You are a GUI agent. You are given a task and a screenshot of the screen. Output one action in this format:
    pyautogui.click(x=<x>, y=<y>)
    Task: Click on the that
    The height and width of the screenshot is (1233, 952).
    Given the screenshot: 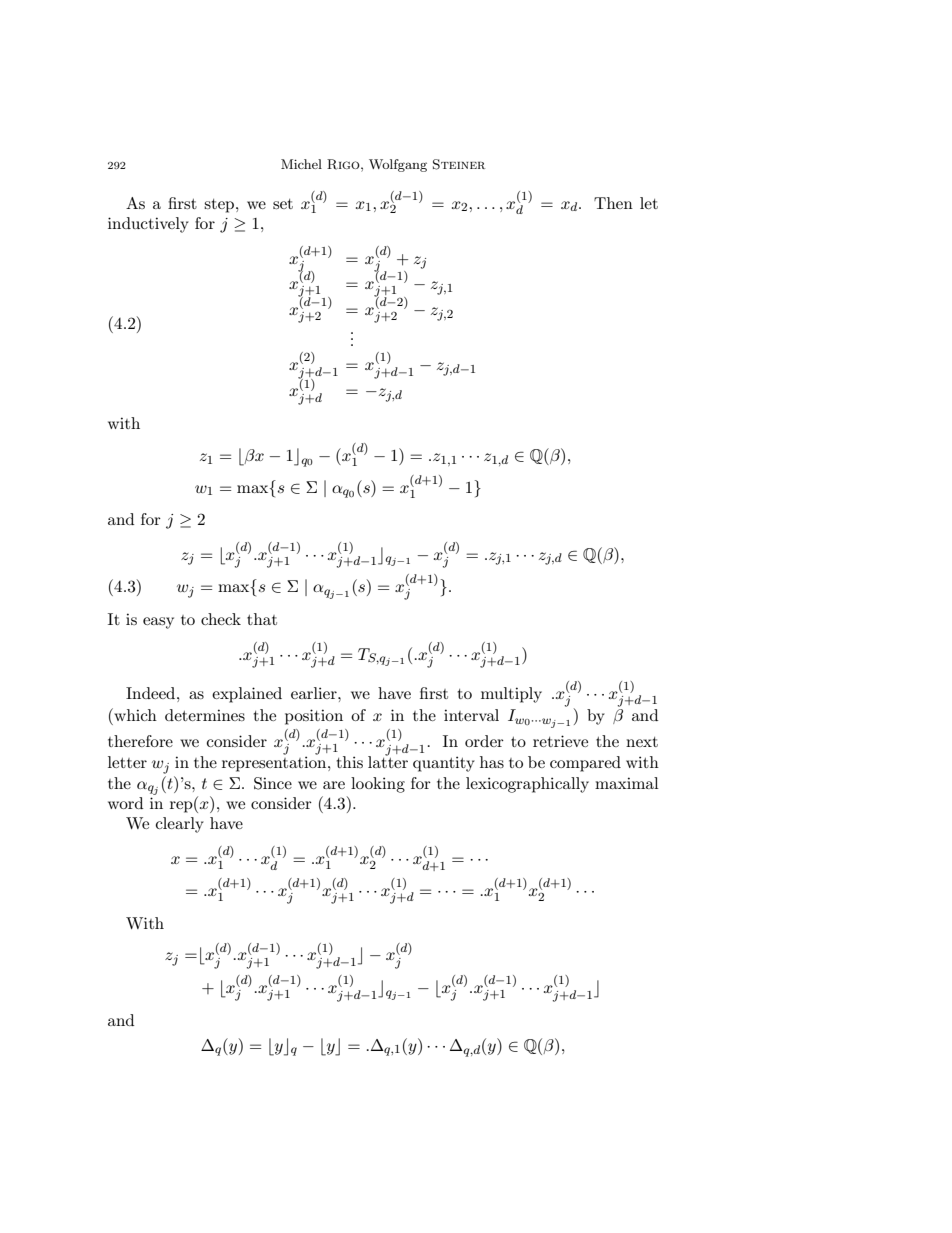 What is the action you would take?
    pyautogui.click(x=262, y=619)
